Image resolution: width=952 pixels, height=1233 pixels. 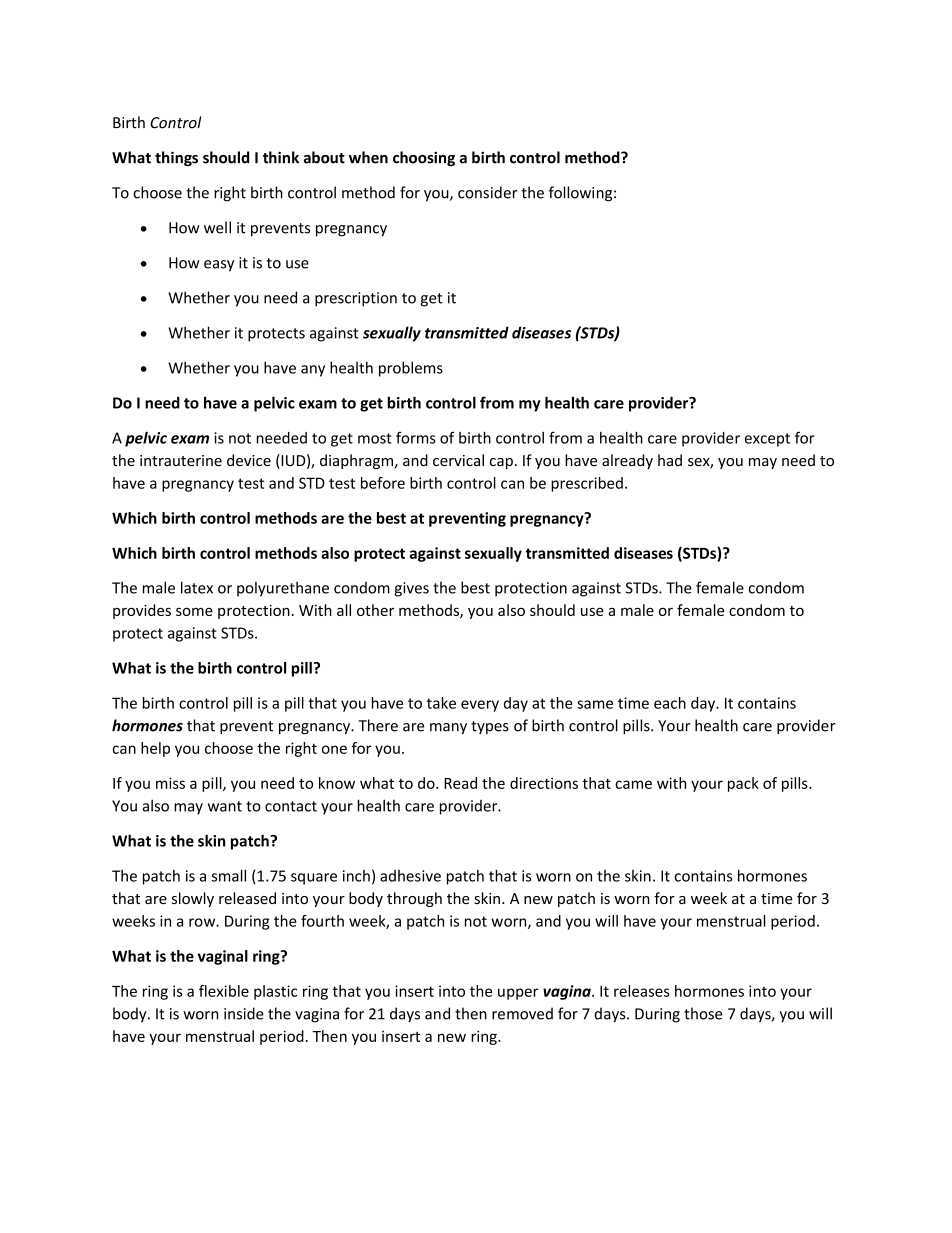 What do you see at coordinates (670, 460) in the screenshot?
I see `had` at bounding box center [670, 460].
